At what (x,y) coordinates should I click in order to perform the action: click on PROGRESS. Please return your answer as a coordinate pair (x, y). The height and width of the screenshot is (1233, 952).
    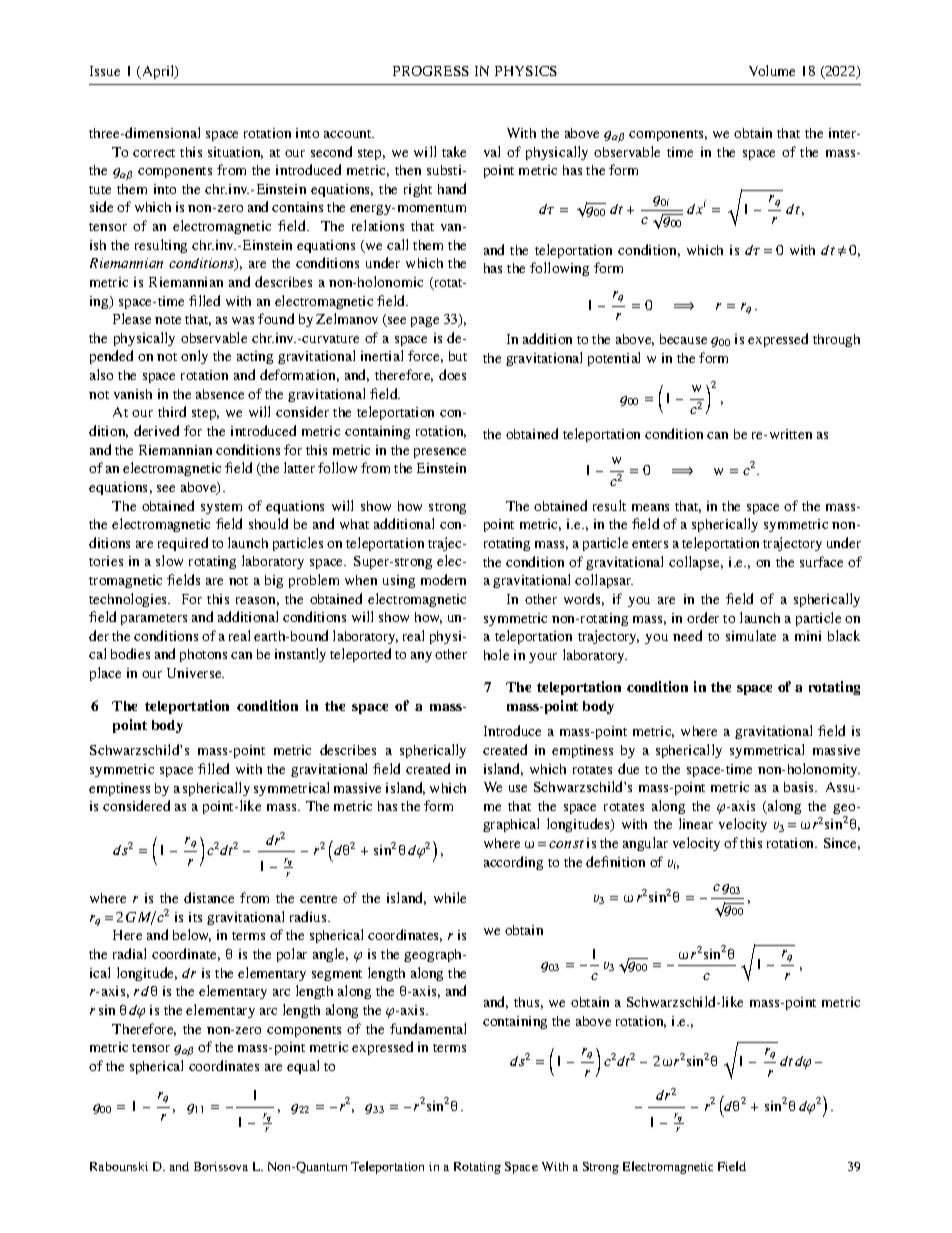
    Looking at the image, I should click on (431, 71).
